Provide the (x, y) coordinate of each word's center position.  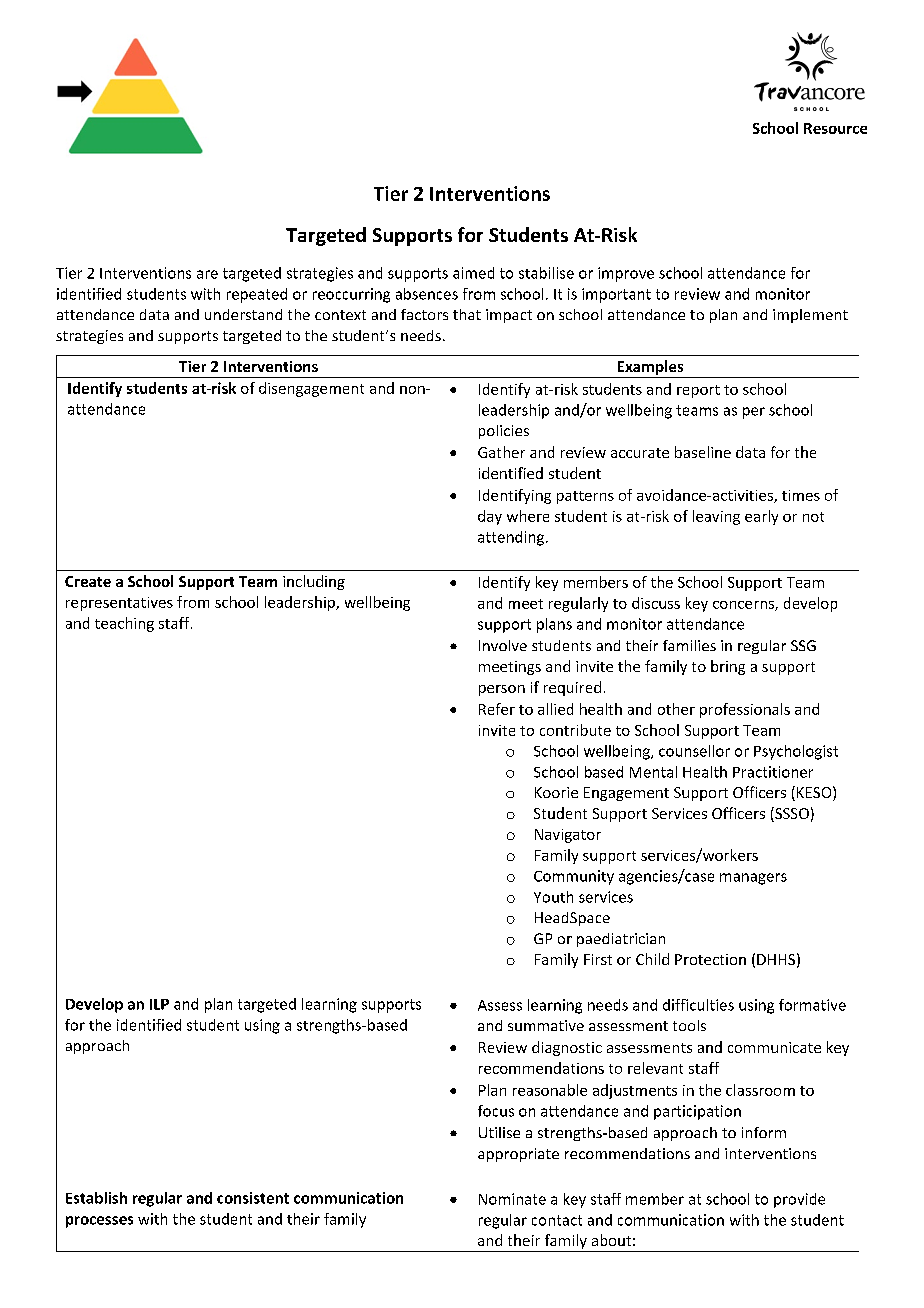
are (207, 274)
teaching (124, 624)
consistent (253, 1198)
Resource (835, 128)
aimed (473, 273)
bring (728, 667)
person (502, 690)
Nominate (512, 1199)
